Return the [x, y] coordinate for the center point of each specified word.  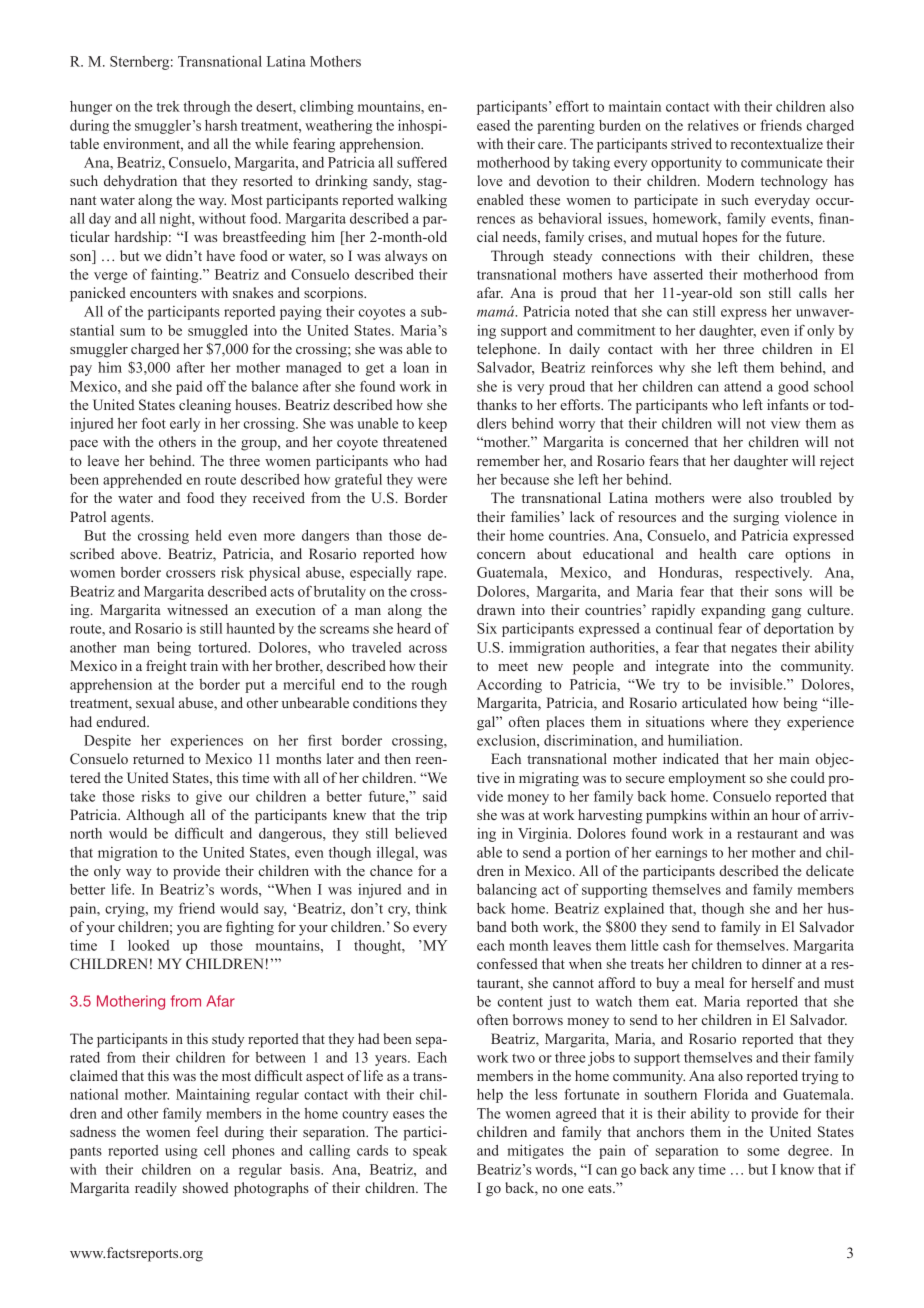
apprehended [142, 481]
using [181, 1152]
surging [756, 518]
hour [786, 814]
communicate [782, 162]
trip [436, 816]
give [209, 797]
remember [508, 460]
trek [168, 106]
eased [493, 125]
